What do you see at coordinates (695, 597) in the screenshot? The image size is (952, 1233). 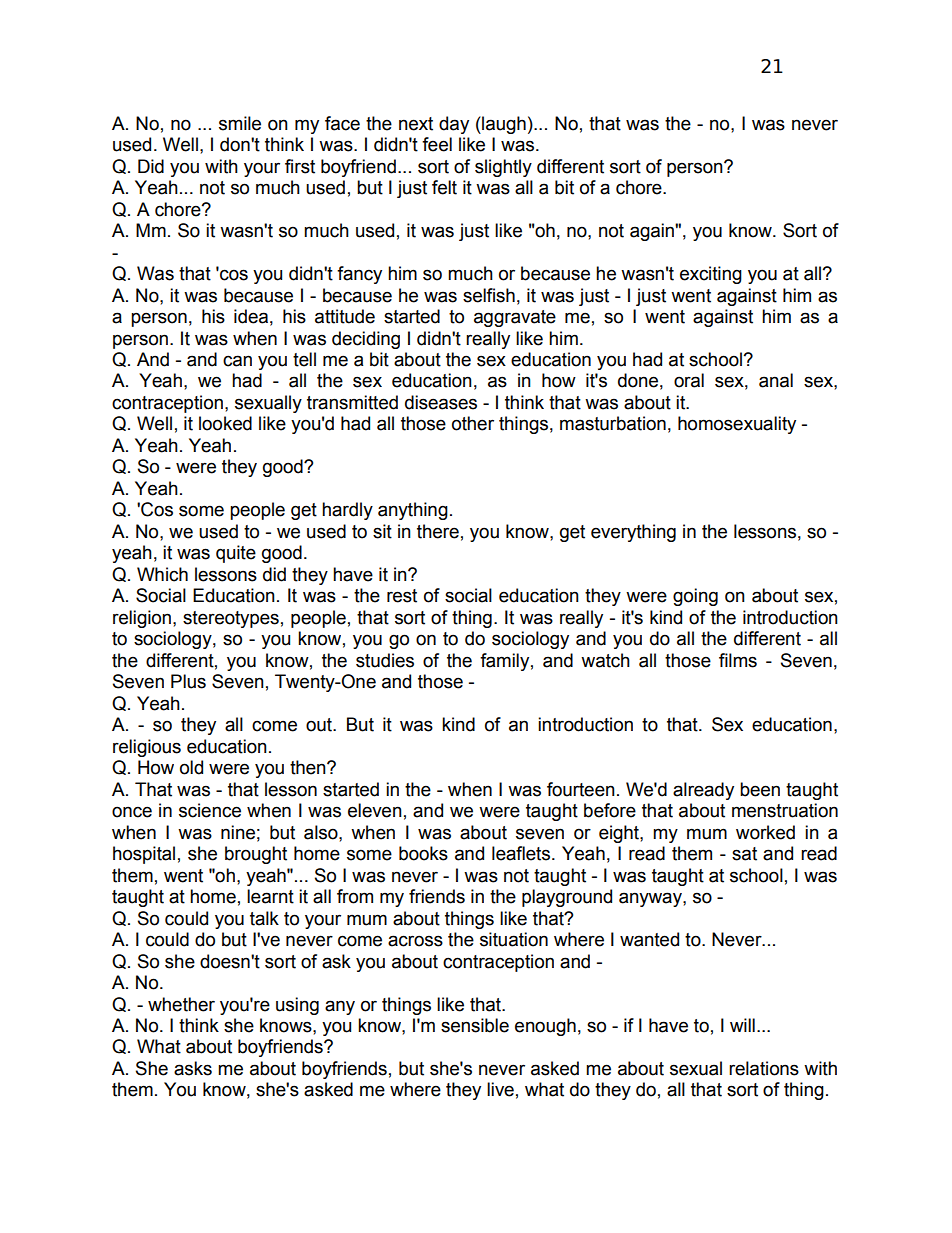 I see `going` at bounding box center [695, 597].
